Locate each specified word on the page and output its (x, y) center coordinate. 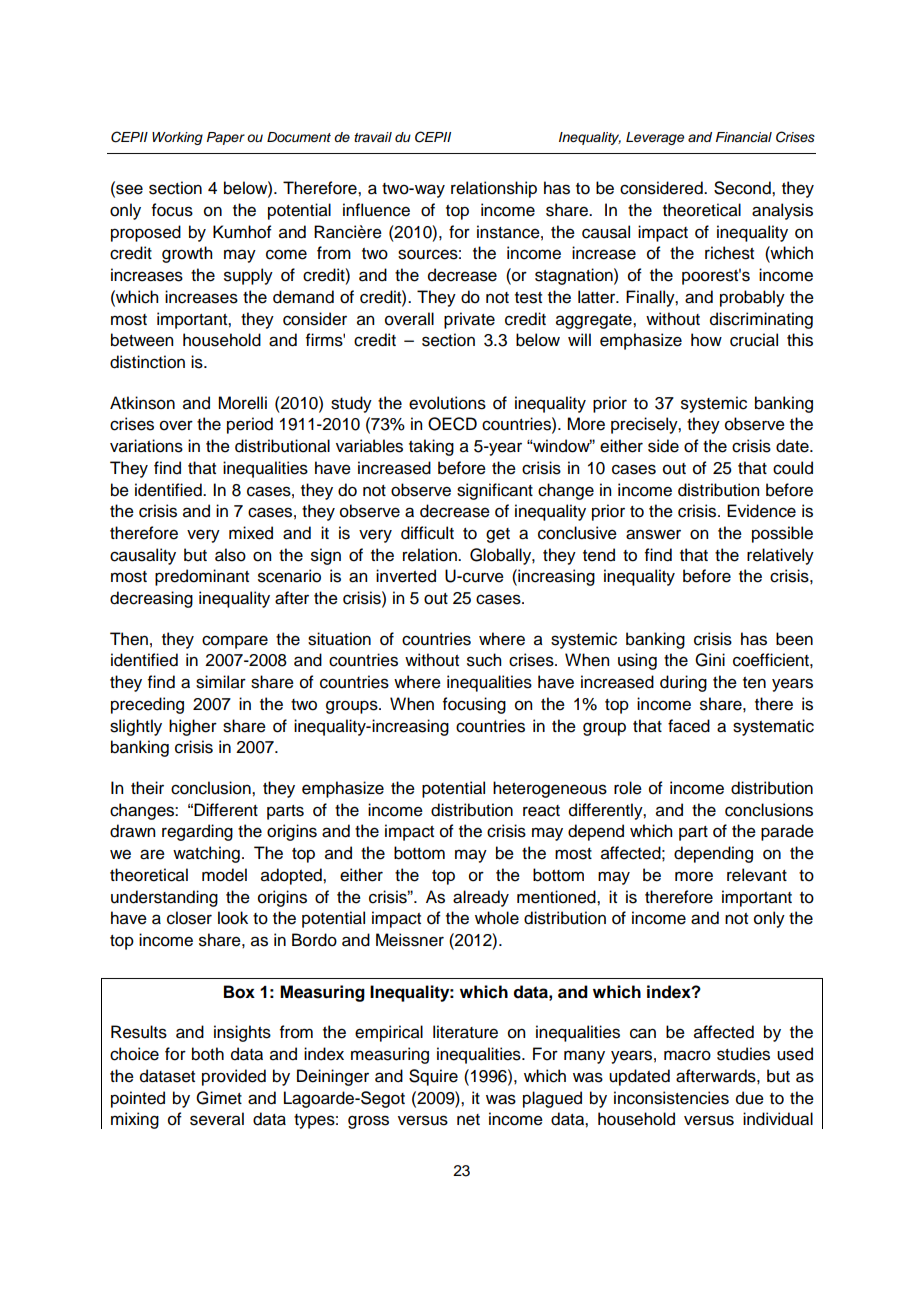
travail (373, 137)
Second (743, 188)
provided (234, 1077)
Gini (710, 660)
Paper (226, 138)
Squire (433, 1077)
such (484, 660)
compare (235, 642)
